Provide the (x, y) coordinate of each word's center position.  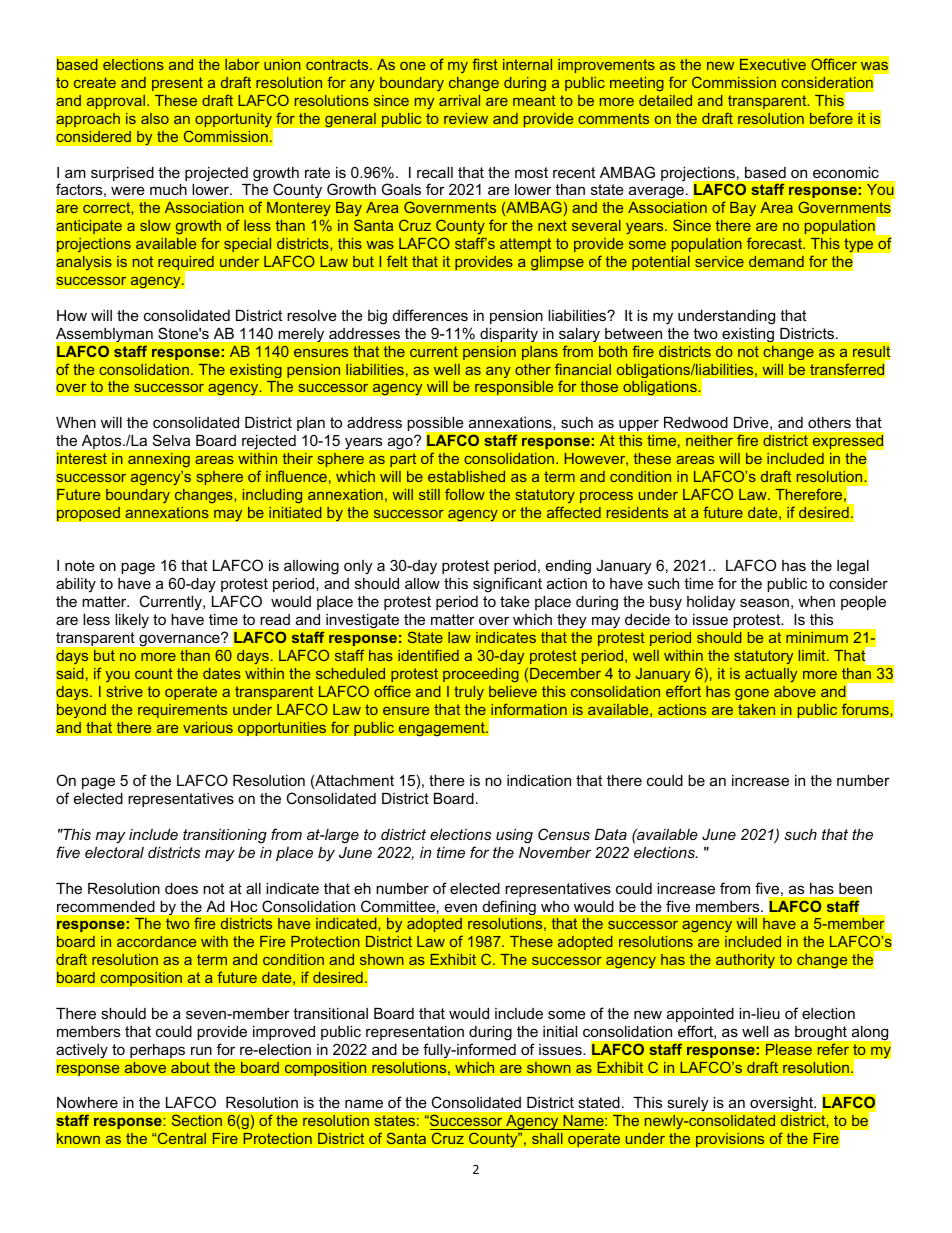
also (155, 118)
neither (709, 440)
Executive (773, 64)
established (466, 476)
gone (752, 694)
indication (539, 780)
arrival (459, 100)
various (208, 727)
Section (197, 1120)
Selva (171, 440)
